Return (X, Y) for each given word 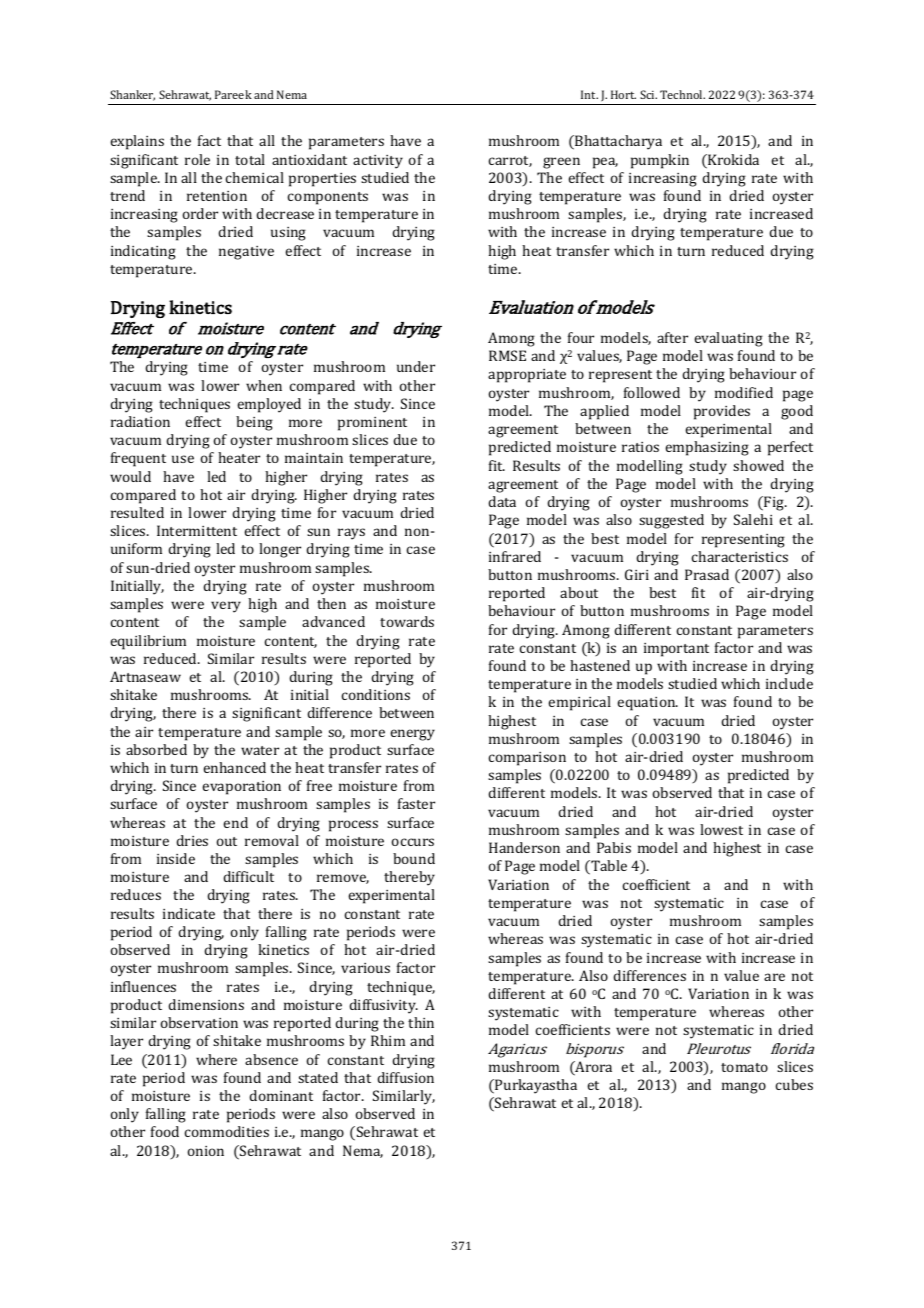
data (502, 501)
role (197, 159)
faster (416, 803)
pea (605, 163)
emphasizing (707, 448)
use (183, 459)
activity (378, 162)
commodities (227, 1131)
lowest (721, 829)
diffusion (405, 1077)
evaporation (241, 788)
